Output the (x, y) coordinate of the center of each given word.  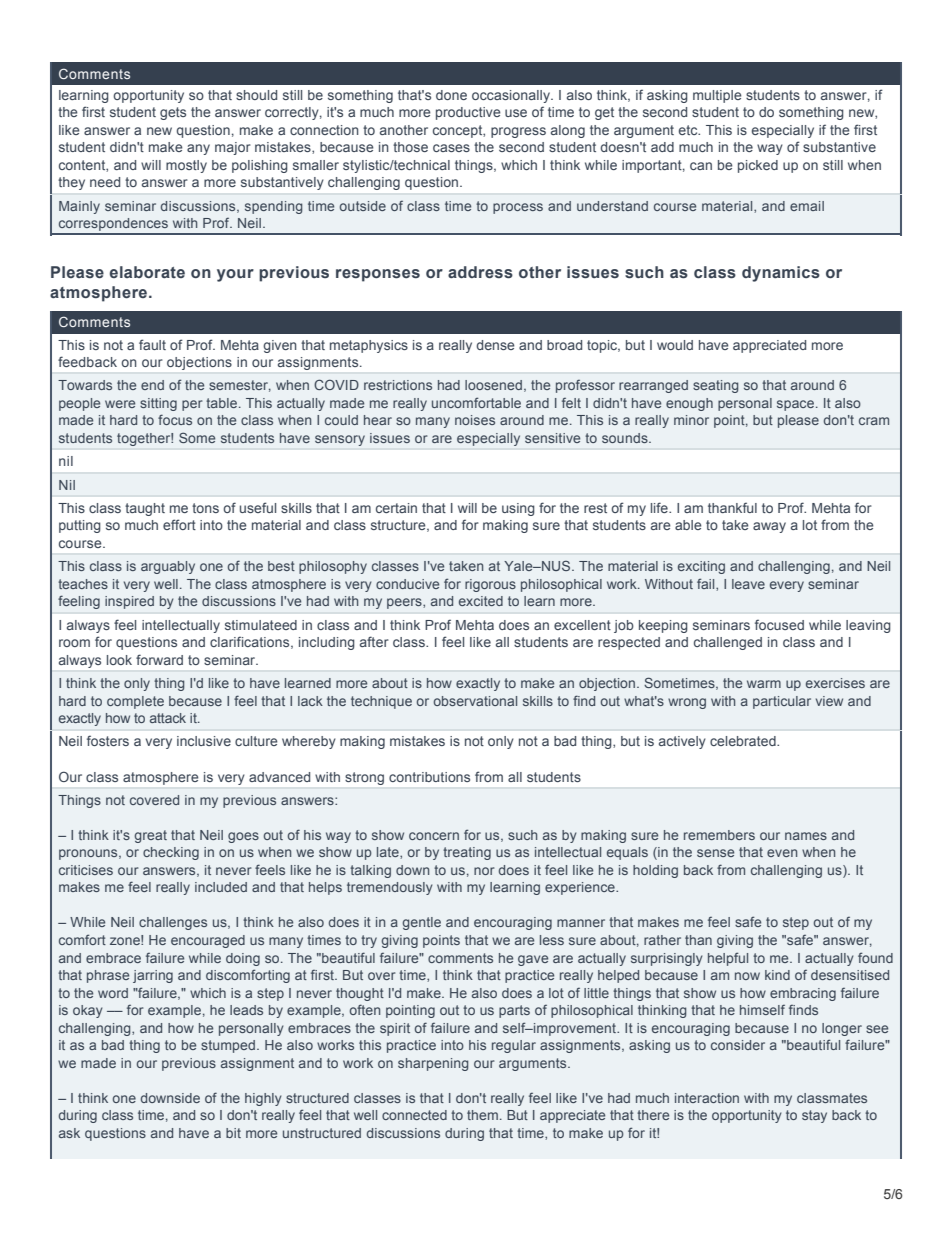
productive (468, 113)
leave (748, 584)
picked (758, 166)
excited (481, 601)
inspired (129, 602)
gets (173, 113)
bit (233, 1133)
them (482, 1115)
